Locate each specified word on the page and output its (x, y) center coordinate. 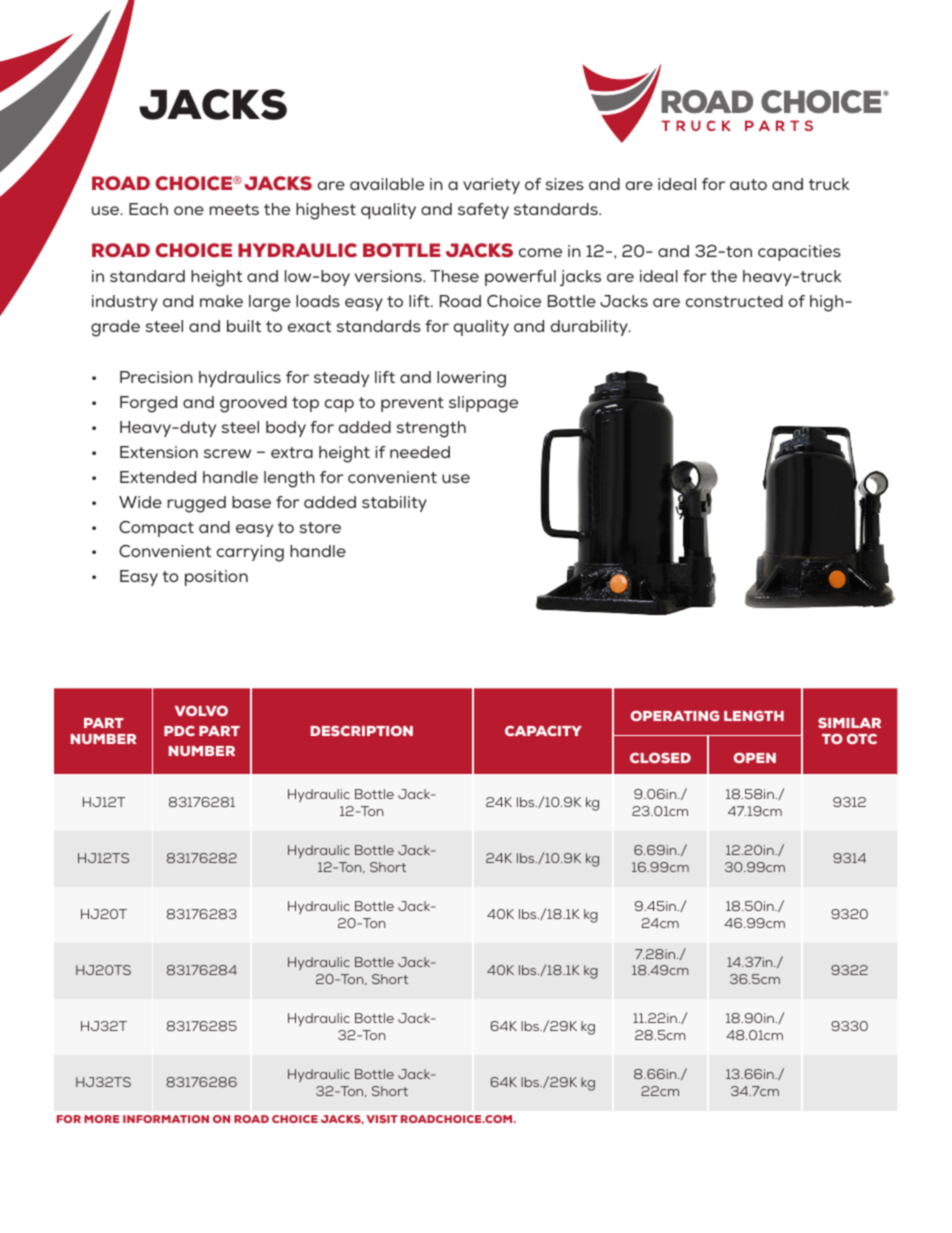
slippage (483, 404)
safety (483, 211)
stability (394, 504)
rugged (197, 504)
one (189, 210)
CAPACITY (543, 731)
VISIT (382, 1119)
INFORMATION (166, 1119)
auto (748, 184)
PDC (179, 731)
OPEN (755, 757)
